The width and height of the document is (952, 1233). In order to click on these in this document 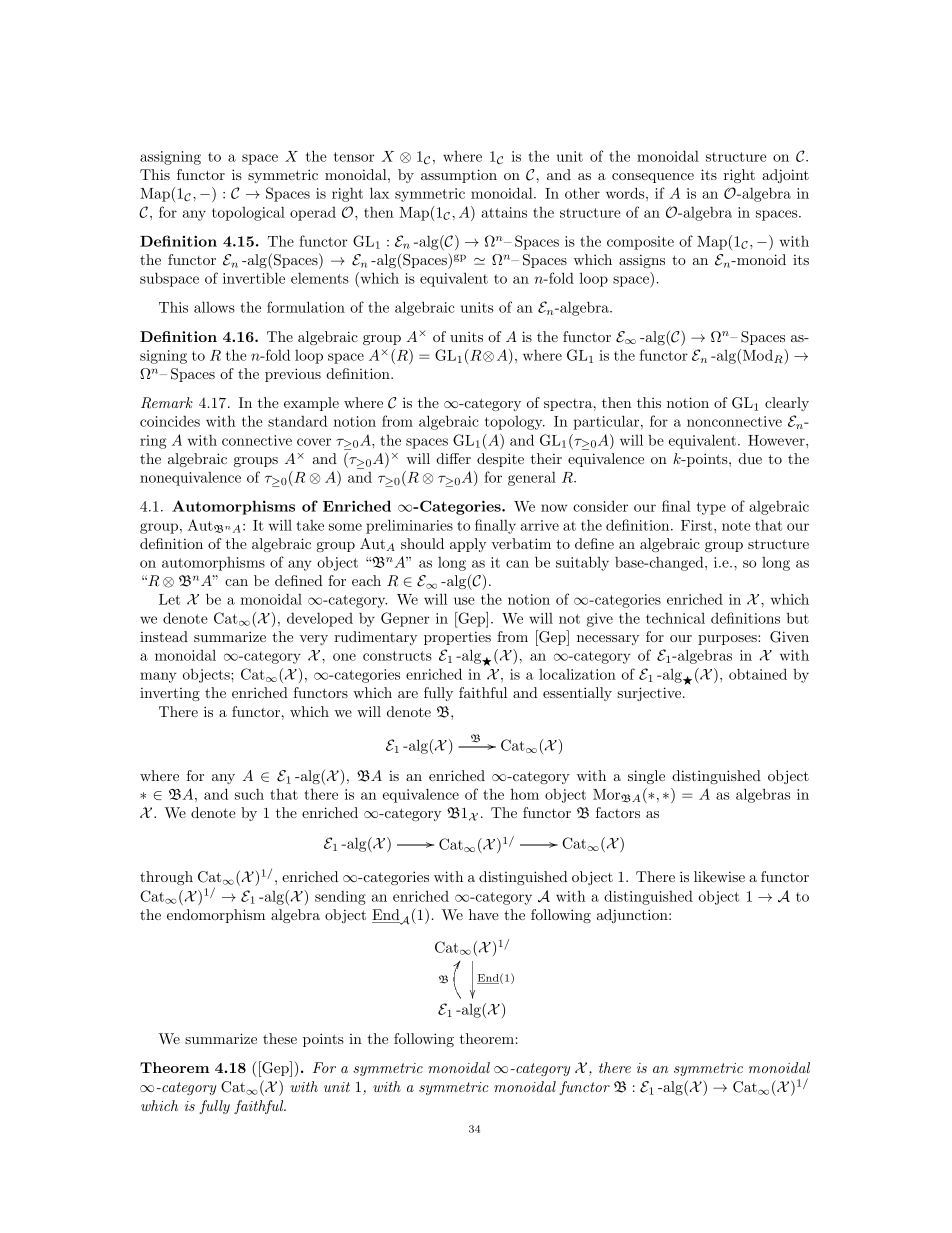, I will do `click(280, 1038)`.
